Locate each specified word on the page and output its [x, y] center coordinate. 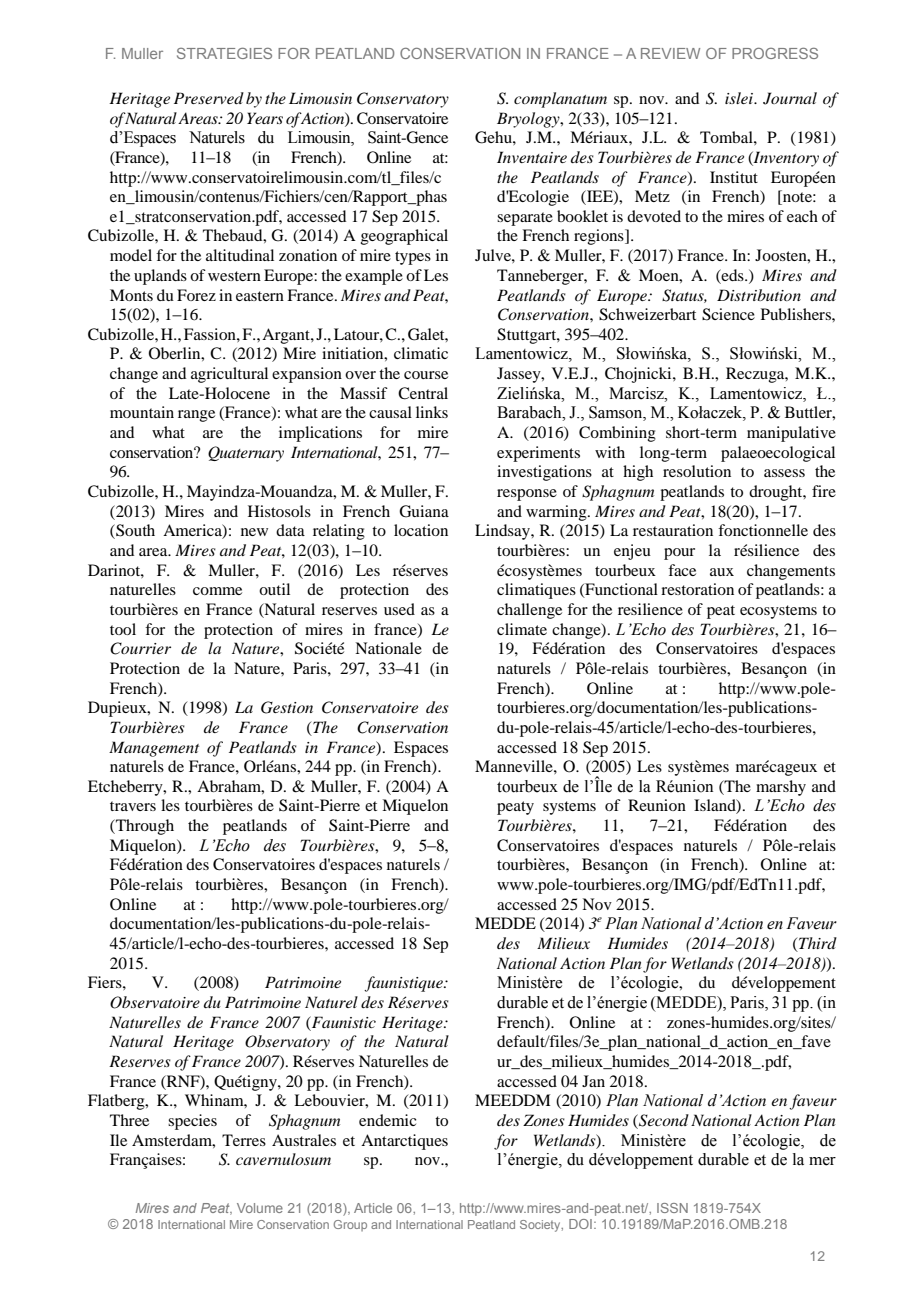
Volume [260, 1208]
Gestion [287, 707]
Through [144, 827]
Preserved [209, 98]
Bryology [529, 120]
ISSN [672, 1208]
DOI [580, 1224]
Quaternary [246, 454]
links [432, 412]
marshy [781, 788]
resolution [697, 471]
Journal [790, 98]
